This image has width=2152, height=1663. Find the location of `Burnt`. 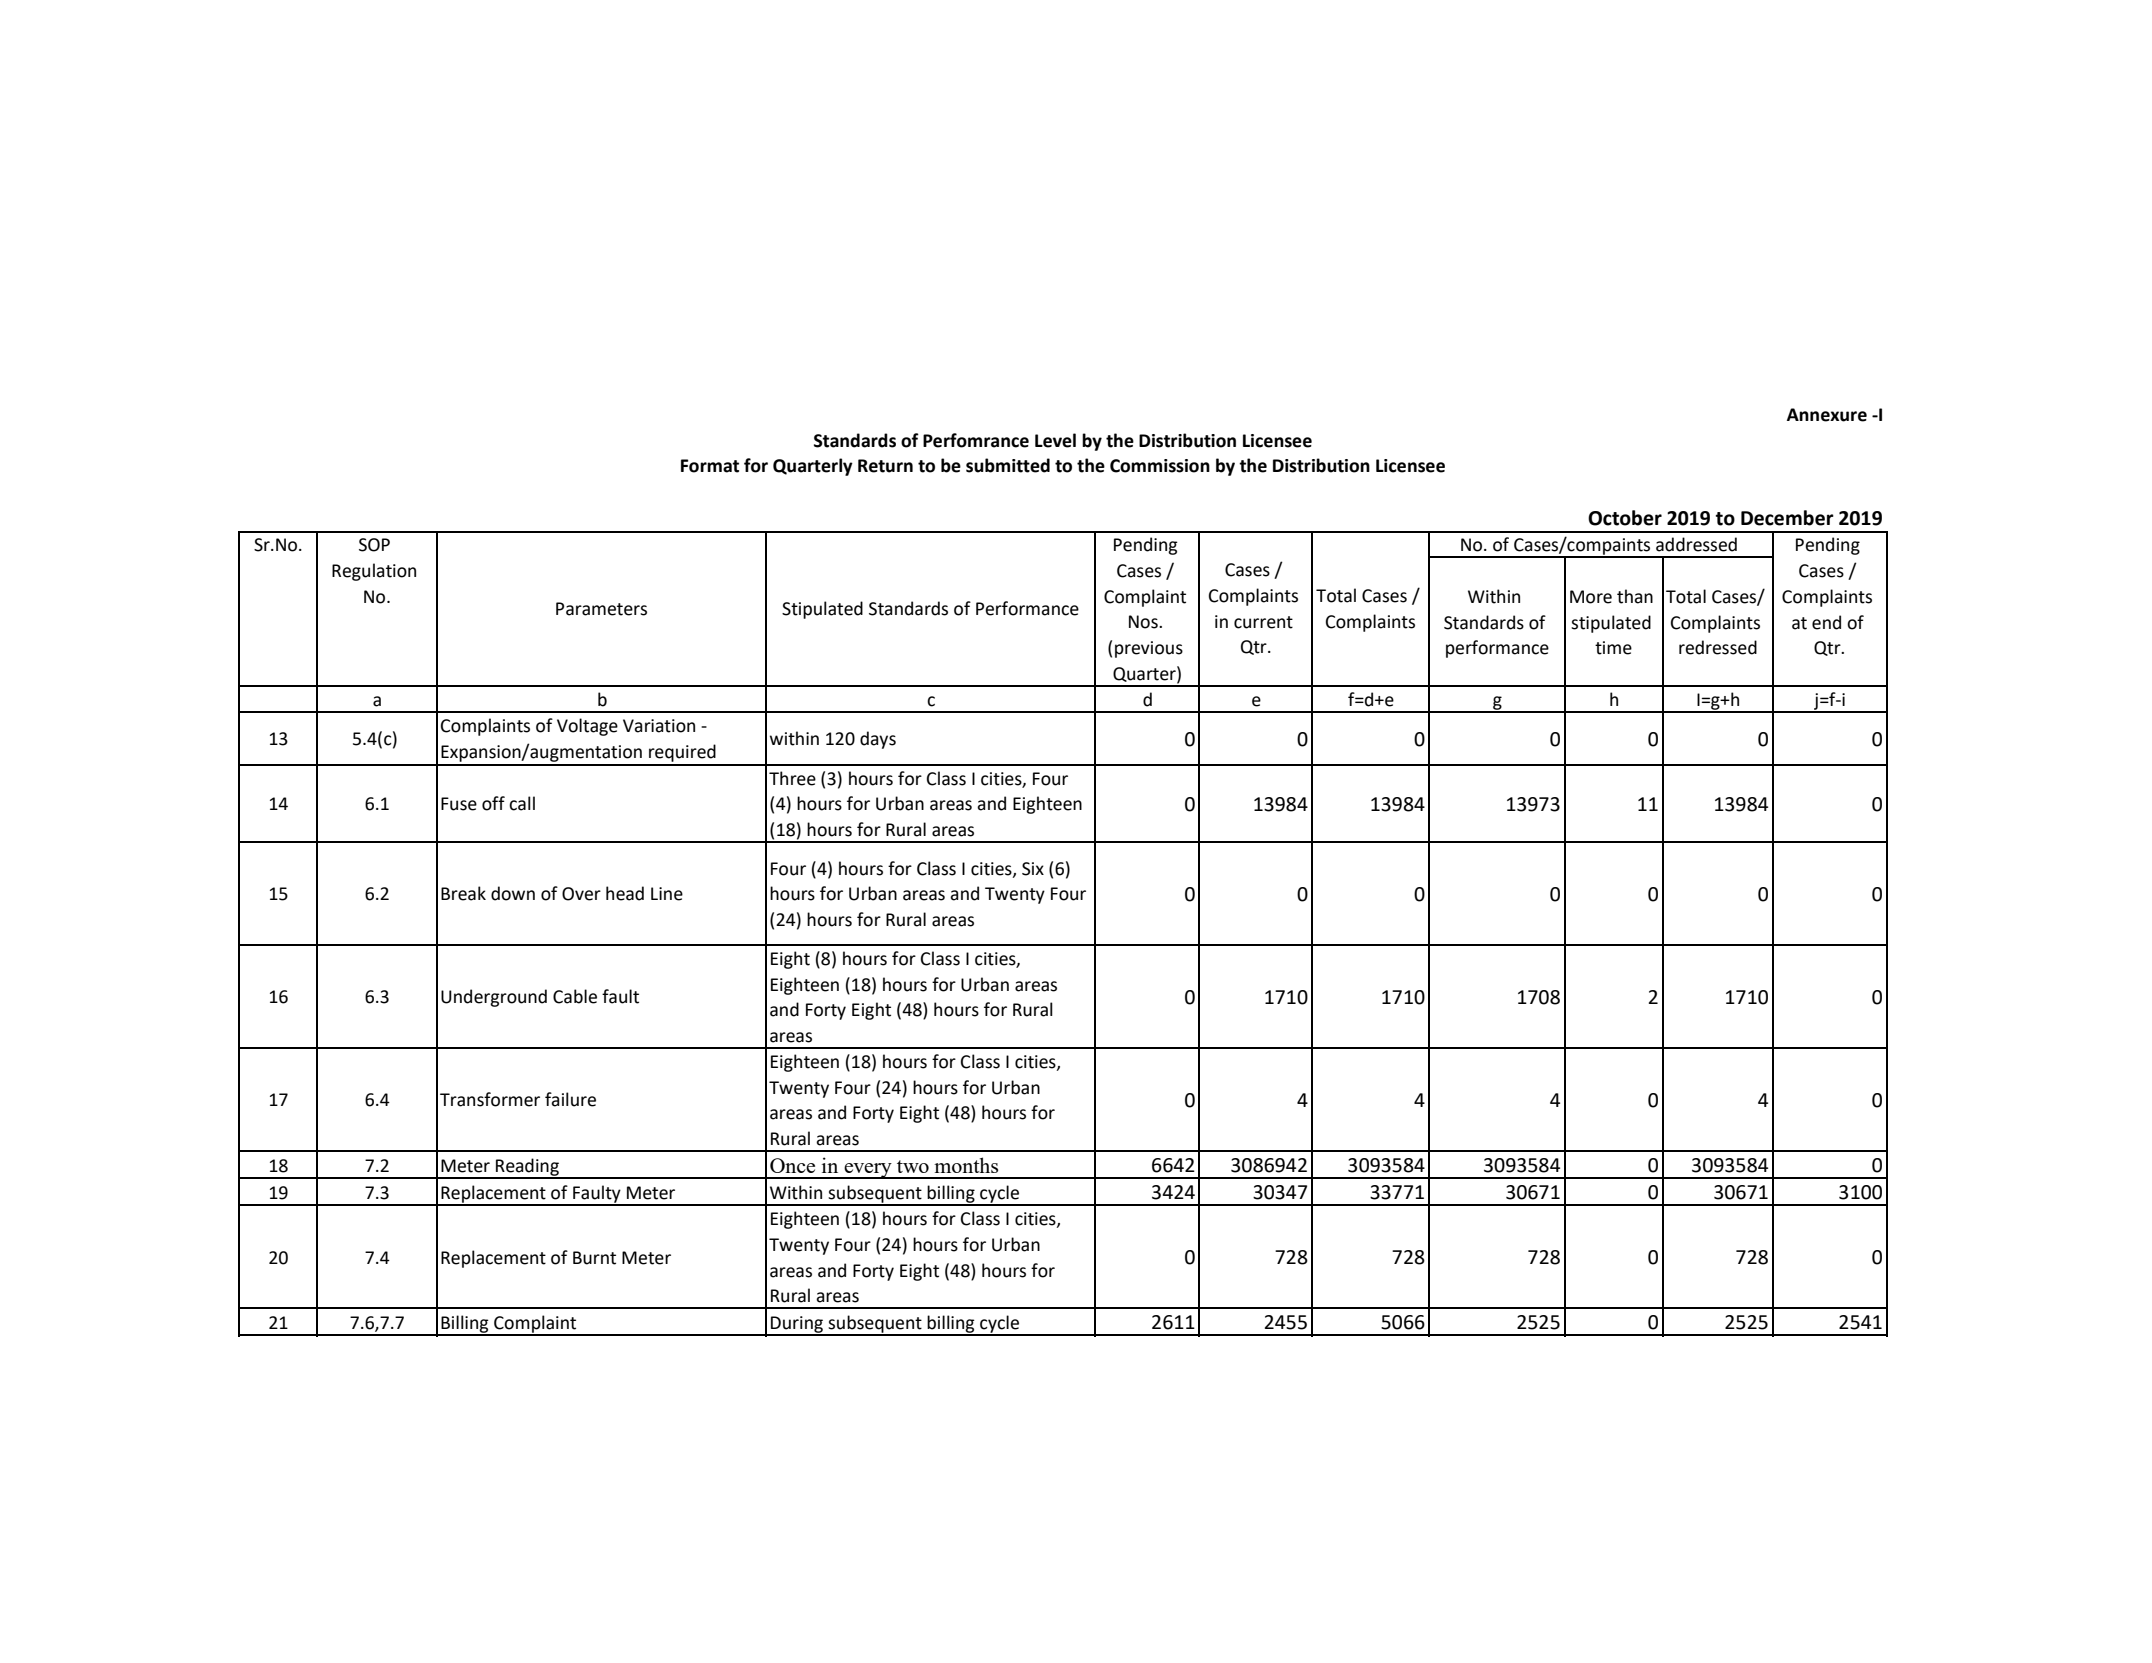

Burnt is located at coordinates (594, 1258).
